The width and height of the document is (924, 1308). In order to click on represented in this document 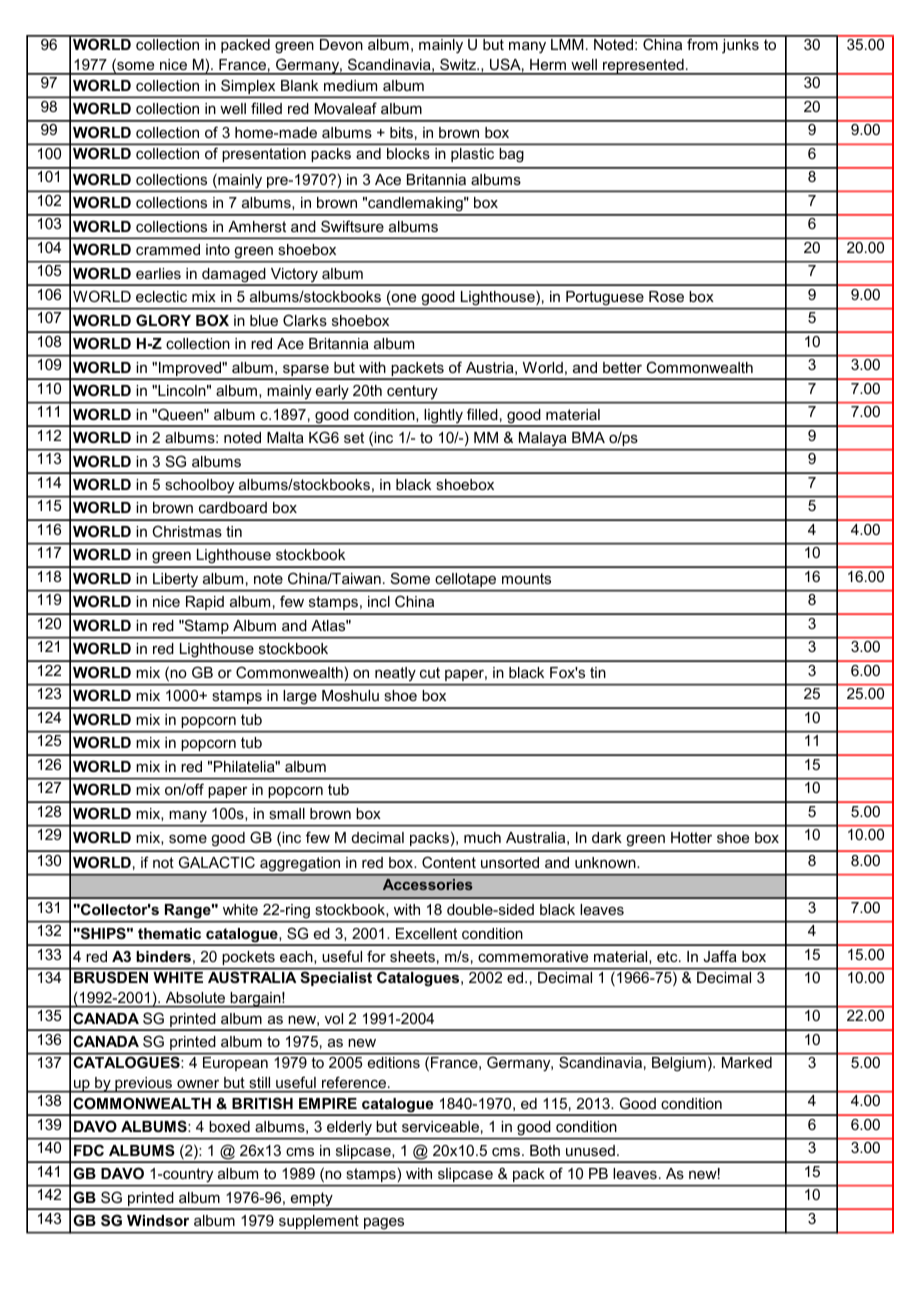, I will do `click(643, 67)`.
